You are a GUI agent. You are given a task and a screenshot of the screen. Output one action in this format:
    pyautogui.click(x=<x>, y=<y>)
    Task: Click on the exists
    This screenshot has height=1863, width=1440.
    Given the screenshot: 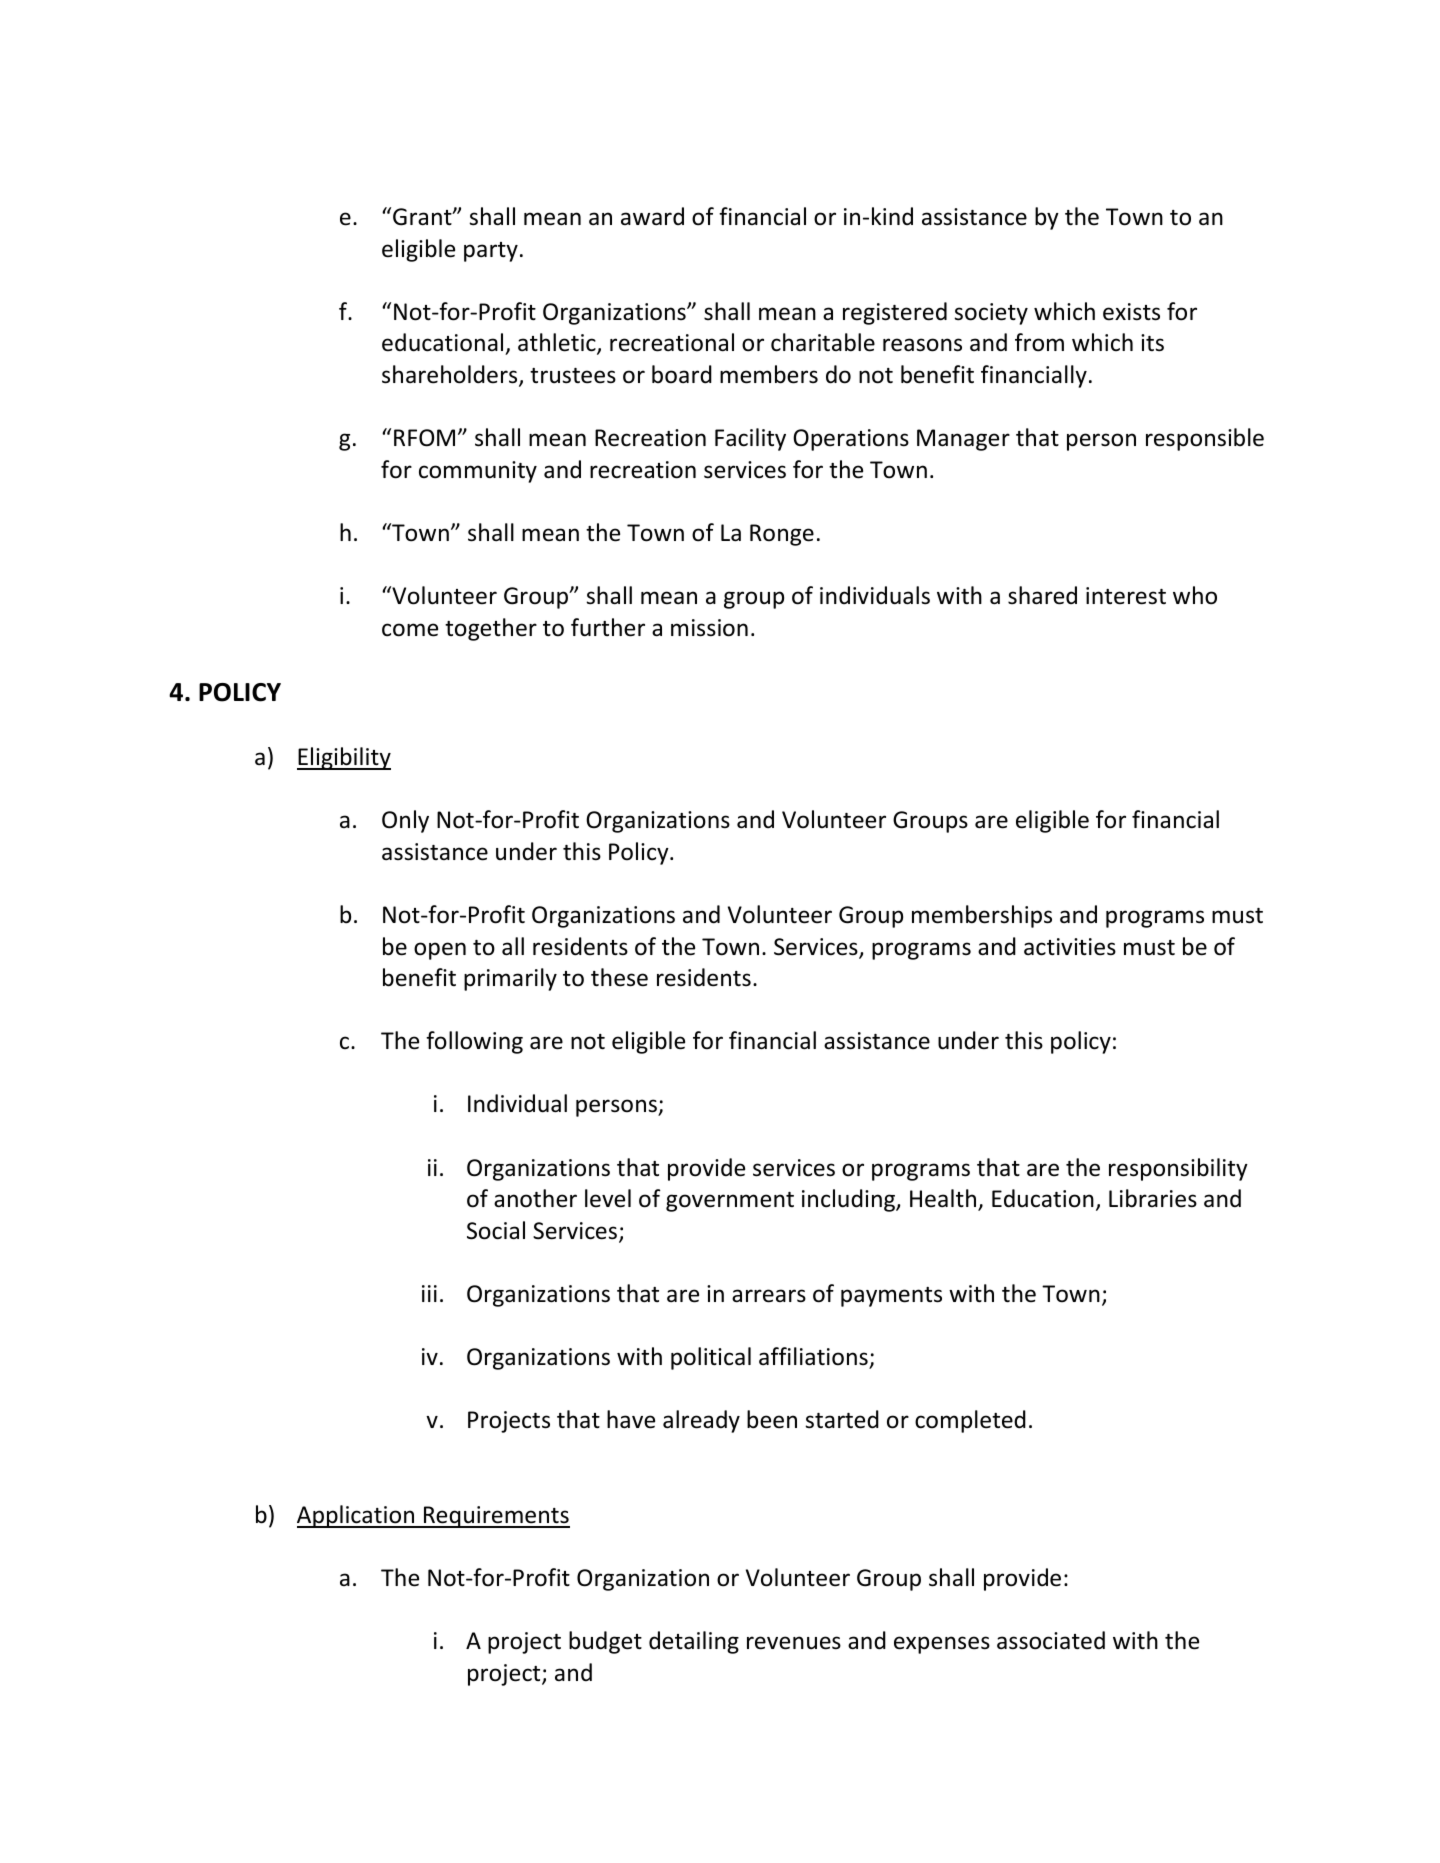 What is the action you would take?
    pyautogui.click(x=1131, y=312)
